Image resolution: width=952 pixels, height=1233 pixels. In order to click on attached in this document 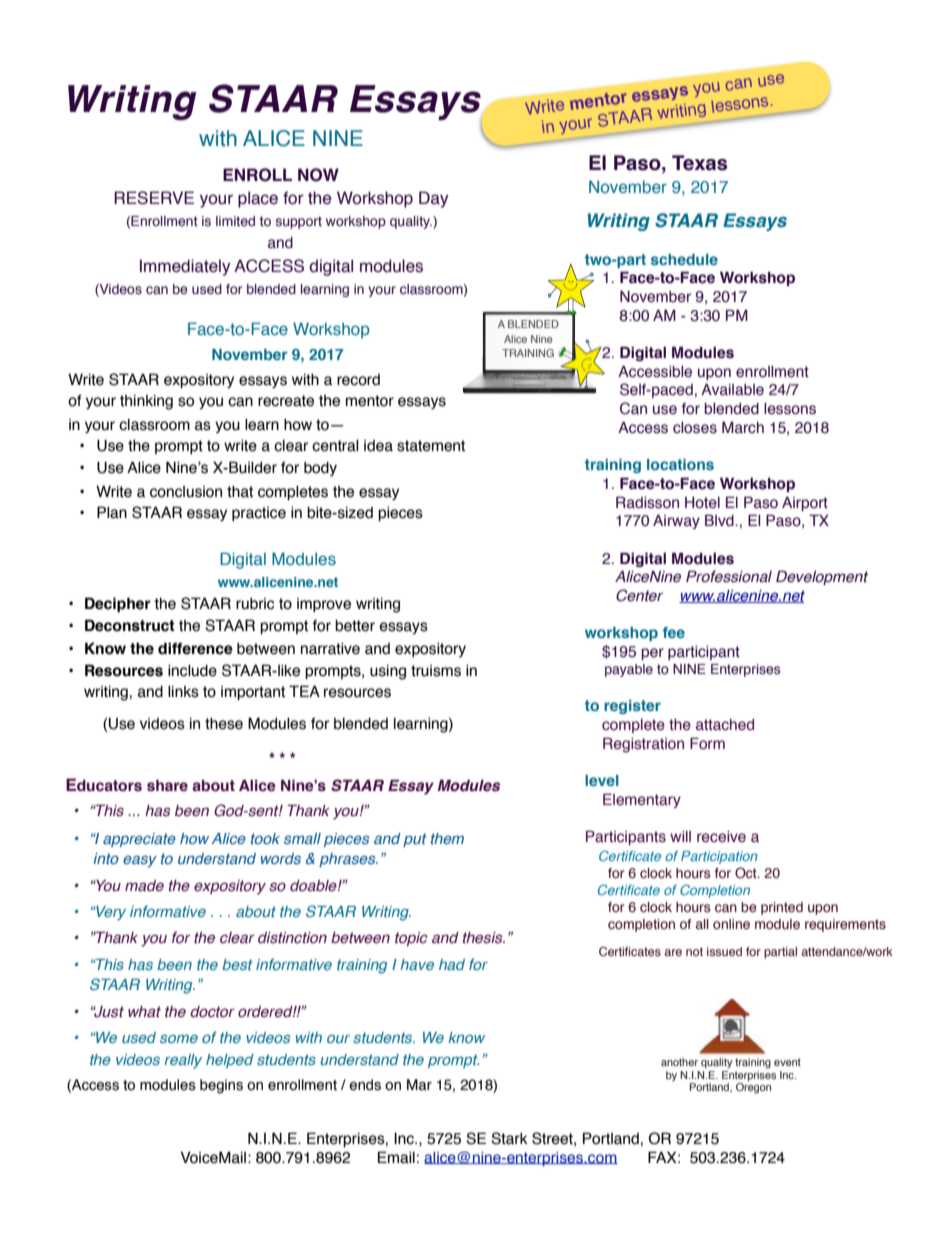, I will do `click(725, 725)`.
